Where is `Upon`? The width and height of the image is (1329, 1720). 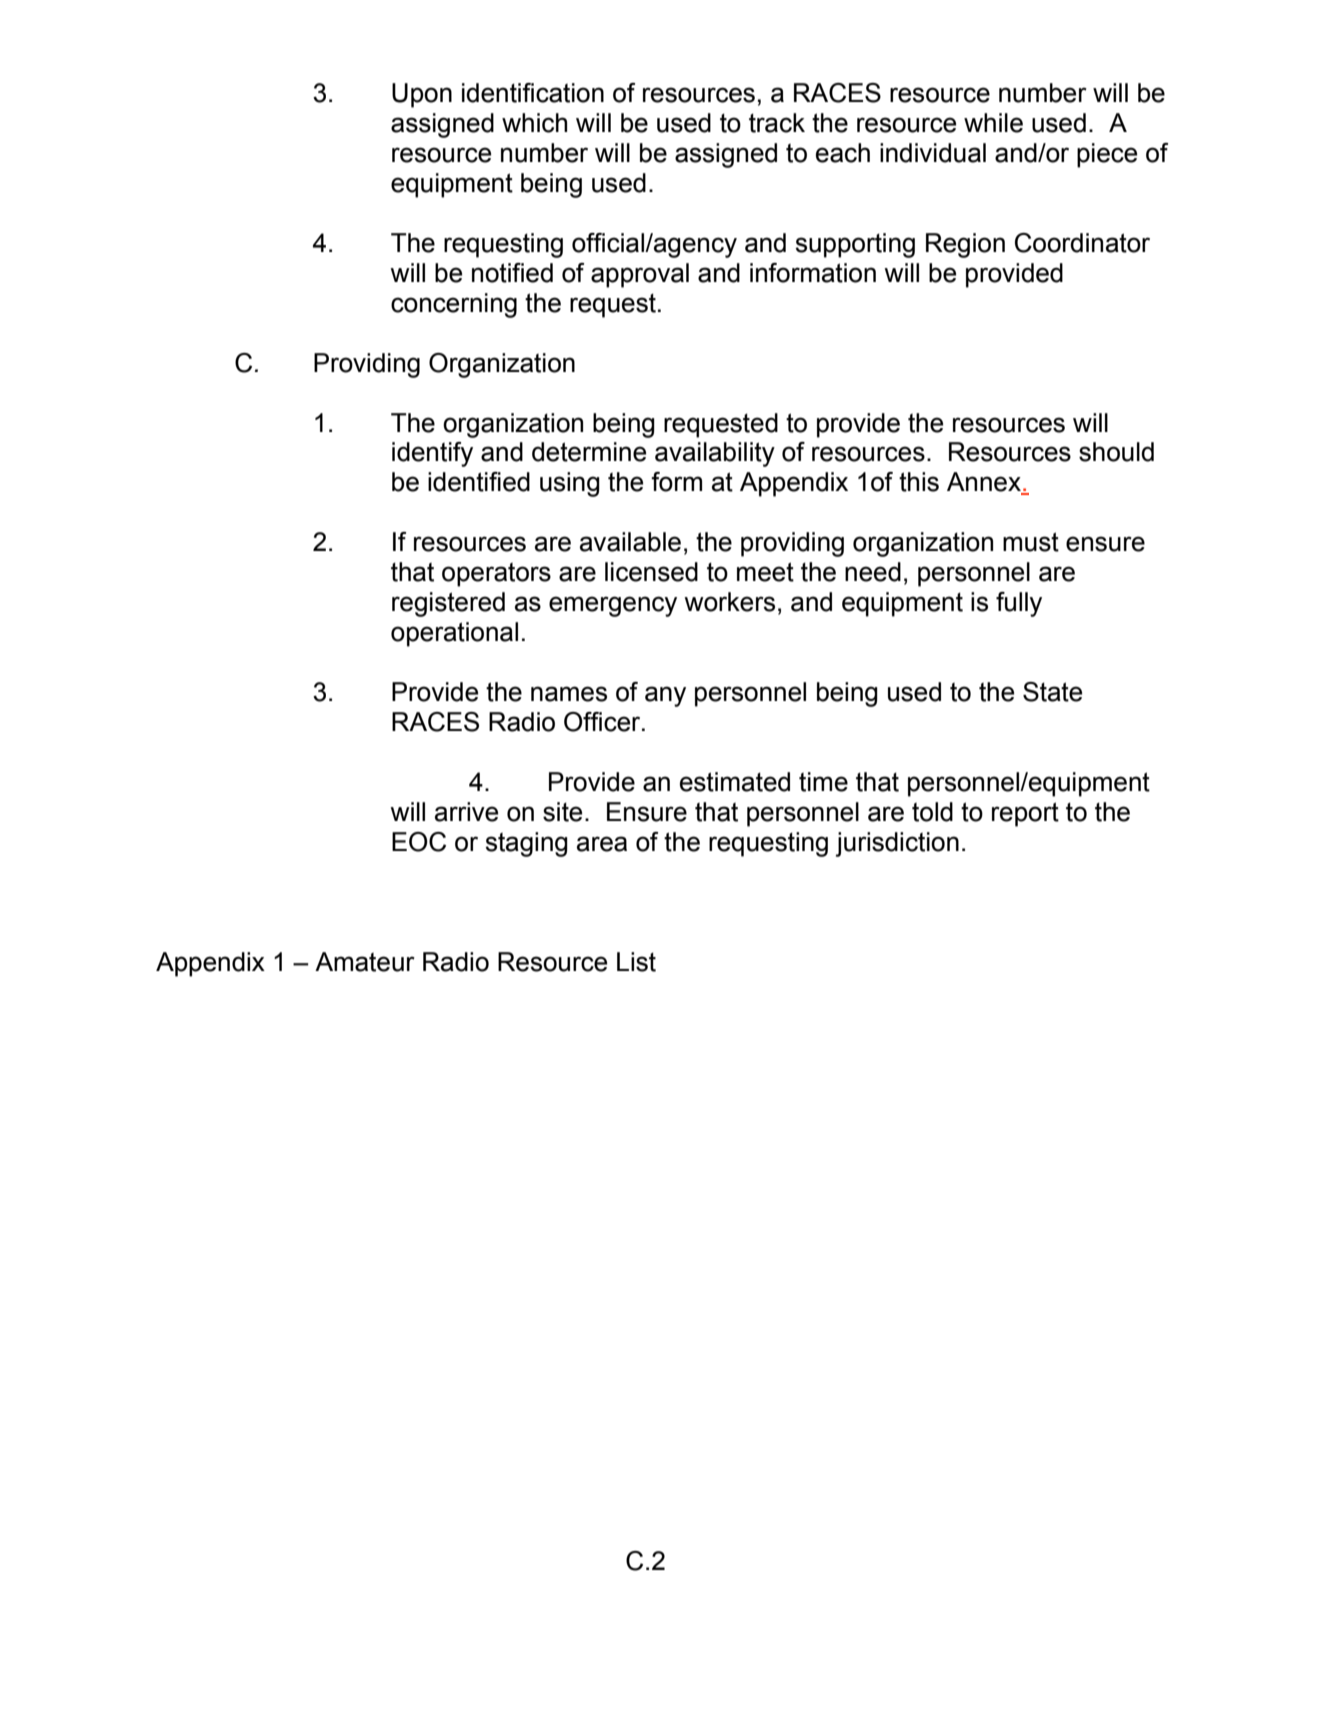
Upon is located at coordinates (422, 95).
